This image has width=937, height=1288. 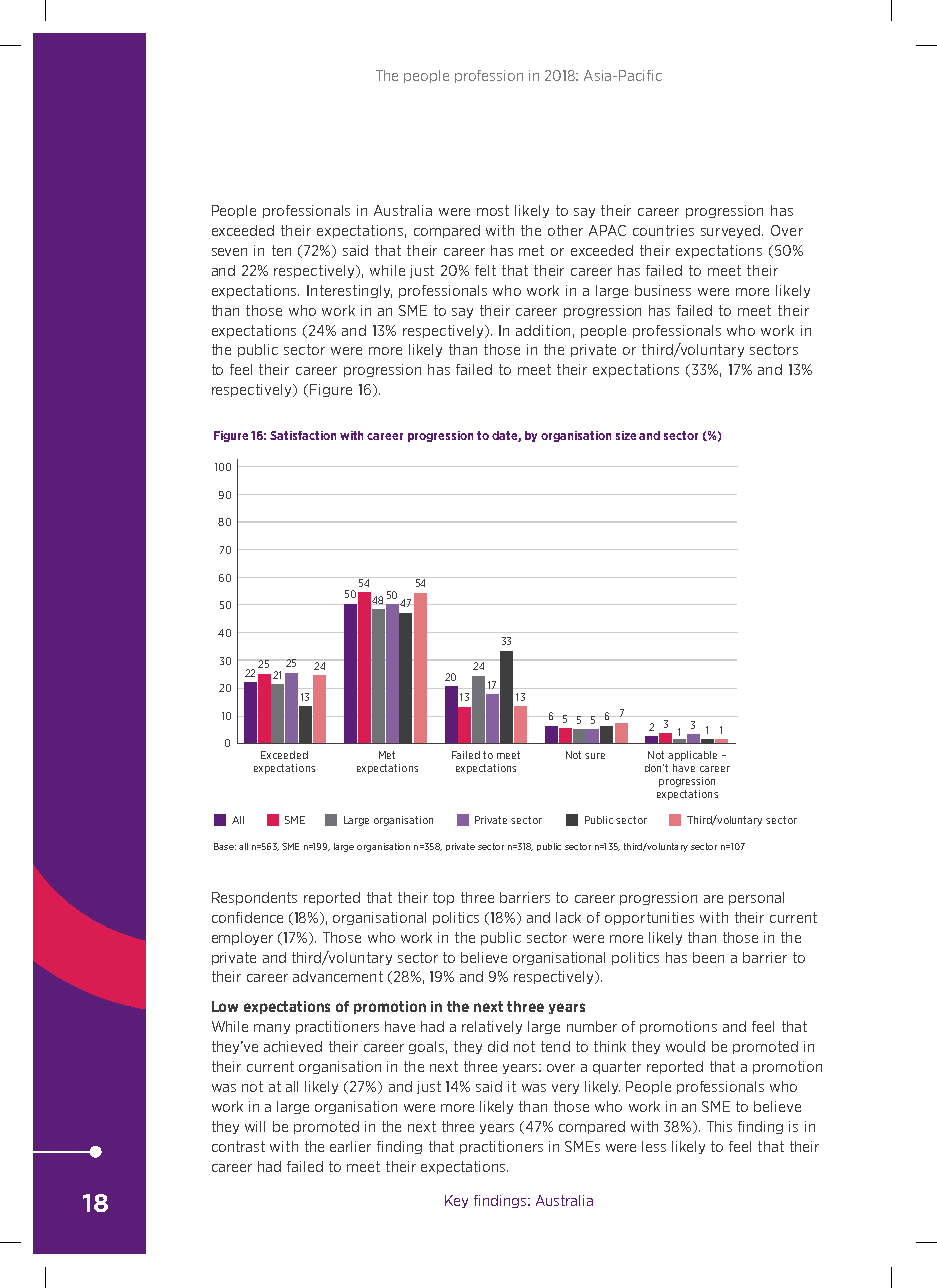 I want to click on seven, so click(x=229, y=252).
